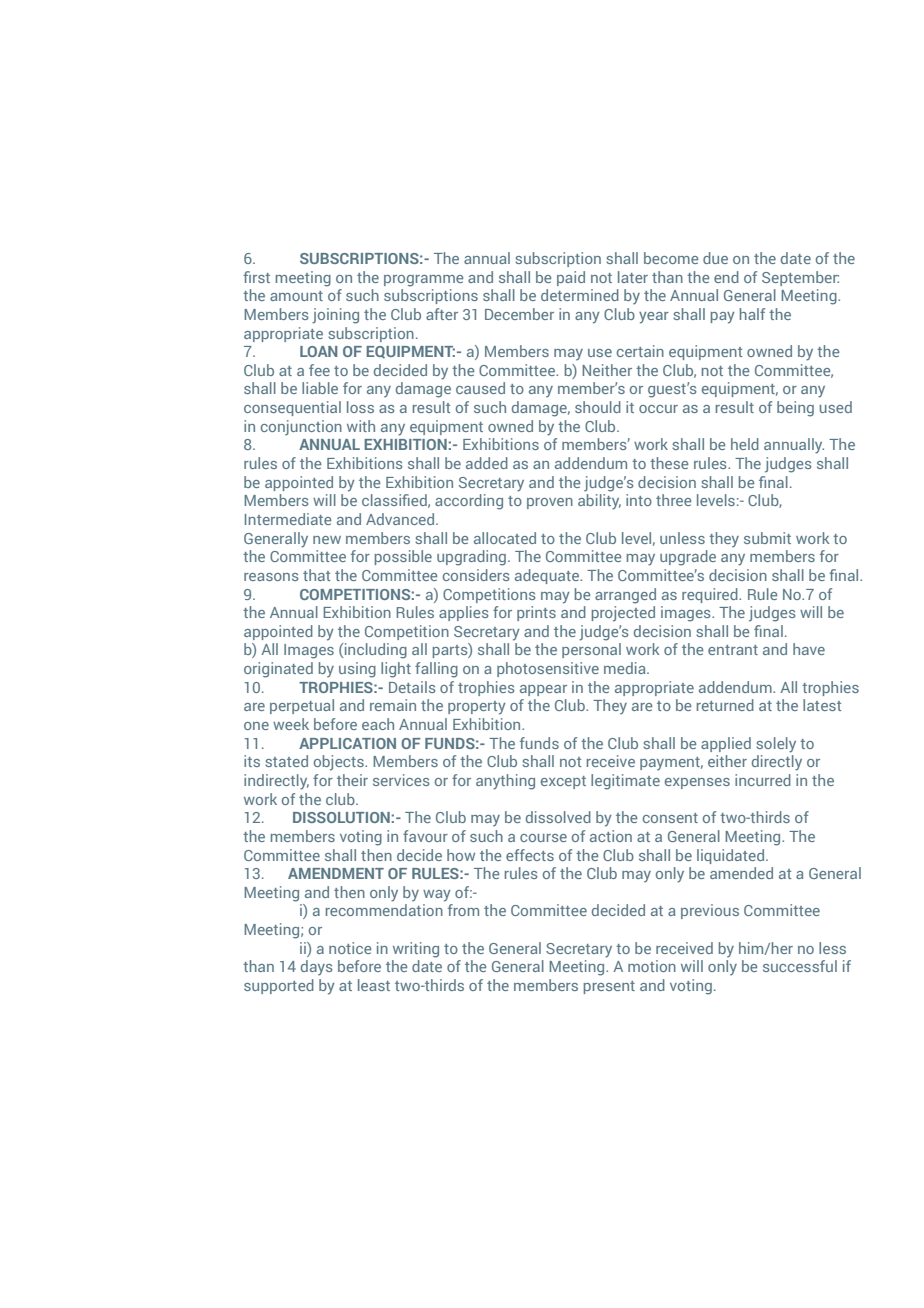  I want to click on September, so click(800, 278).
